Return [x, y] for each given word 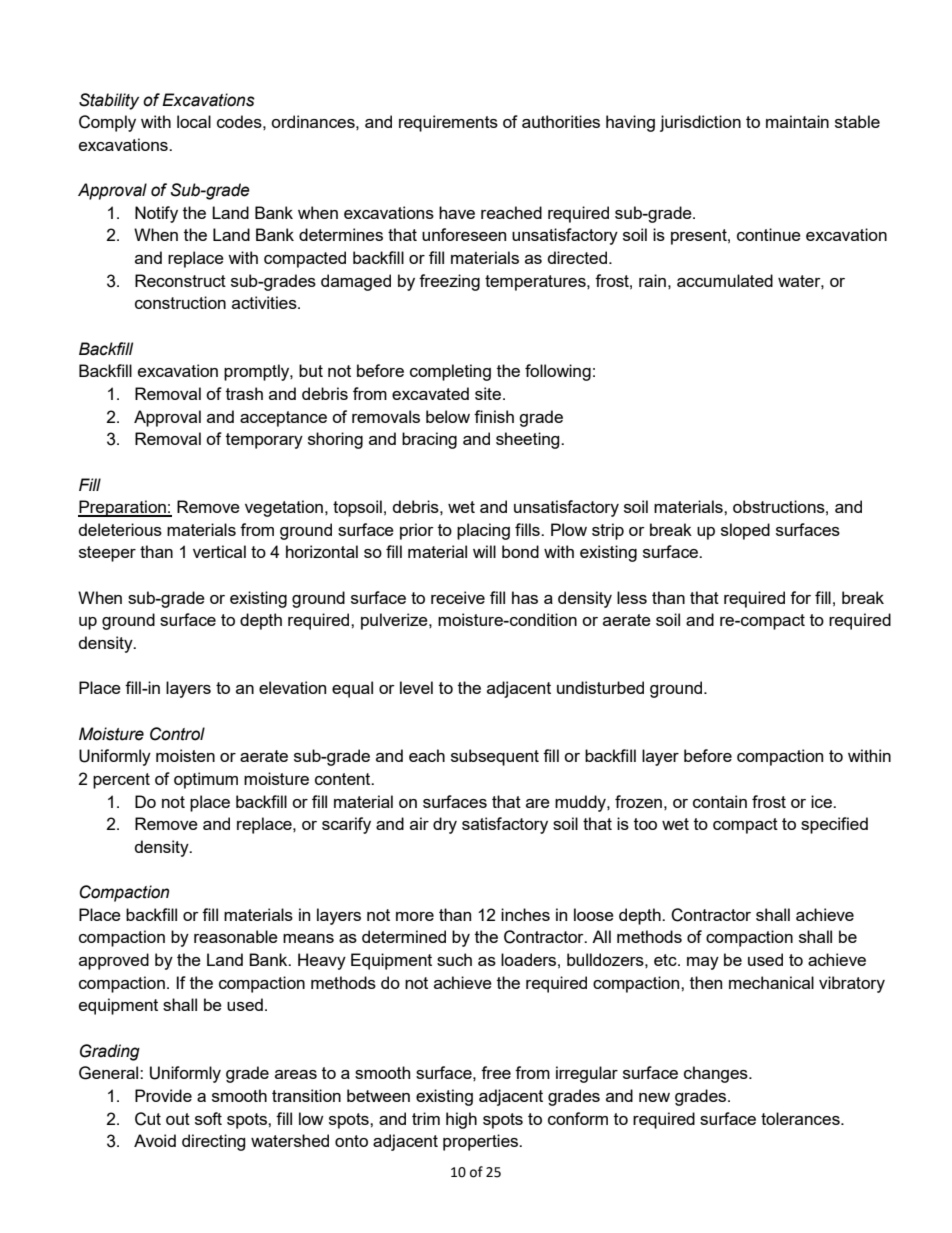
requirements [448, 123]
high [461, 1120]
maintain [797, 121]
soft [208, 1118]
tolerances [801, 1118]
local [194, 121]
